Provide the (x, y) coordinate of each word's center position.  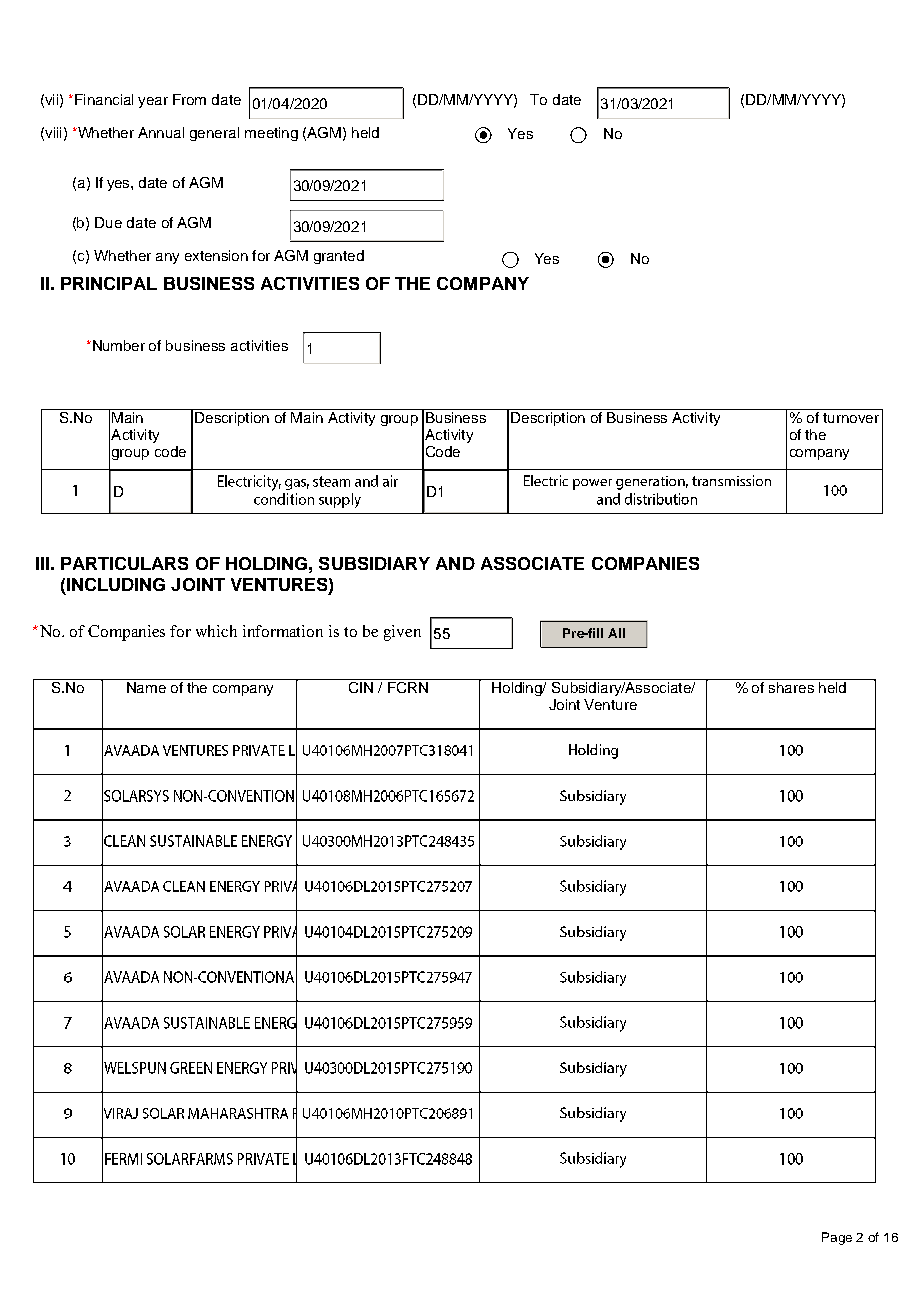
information (283, 631)
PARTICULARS (124, 563)
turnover (851, 418)
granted (339, 257)
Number (117, 345)
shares (791, 687)
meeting (271, 134)
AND (455, 563)
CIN (361, 686)
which (216, 631)
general (214, 134)
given (402, 633)
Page (837, 1238)
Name (146, 687)
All (616, 633)
